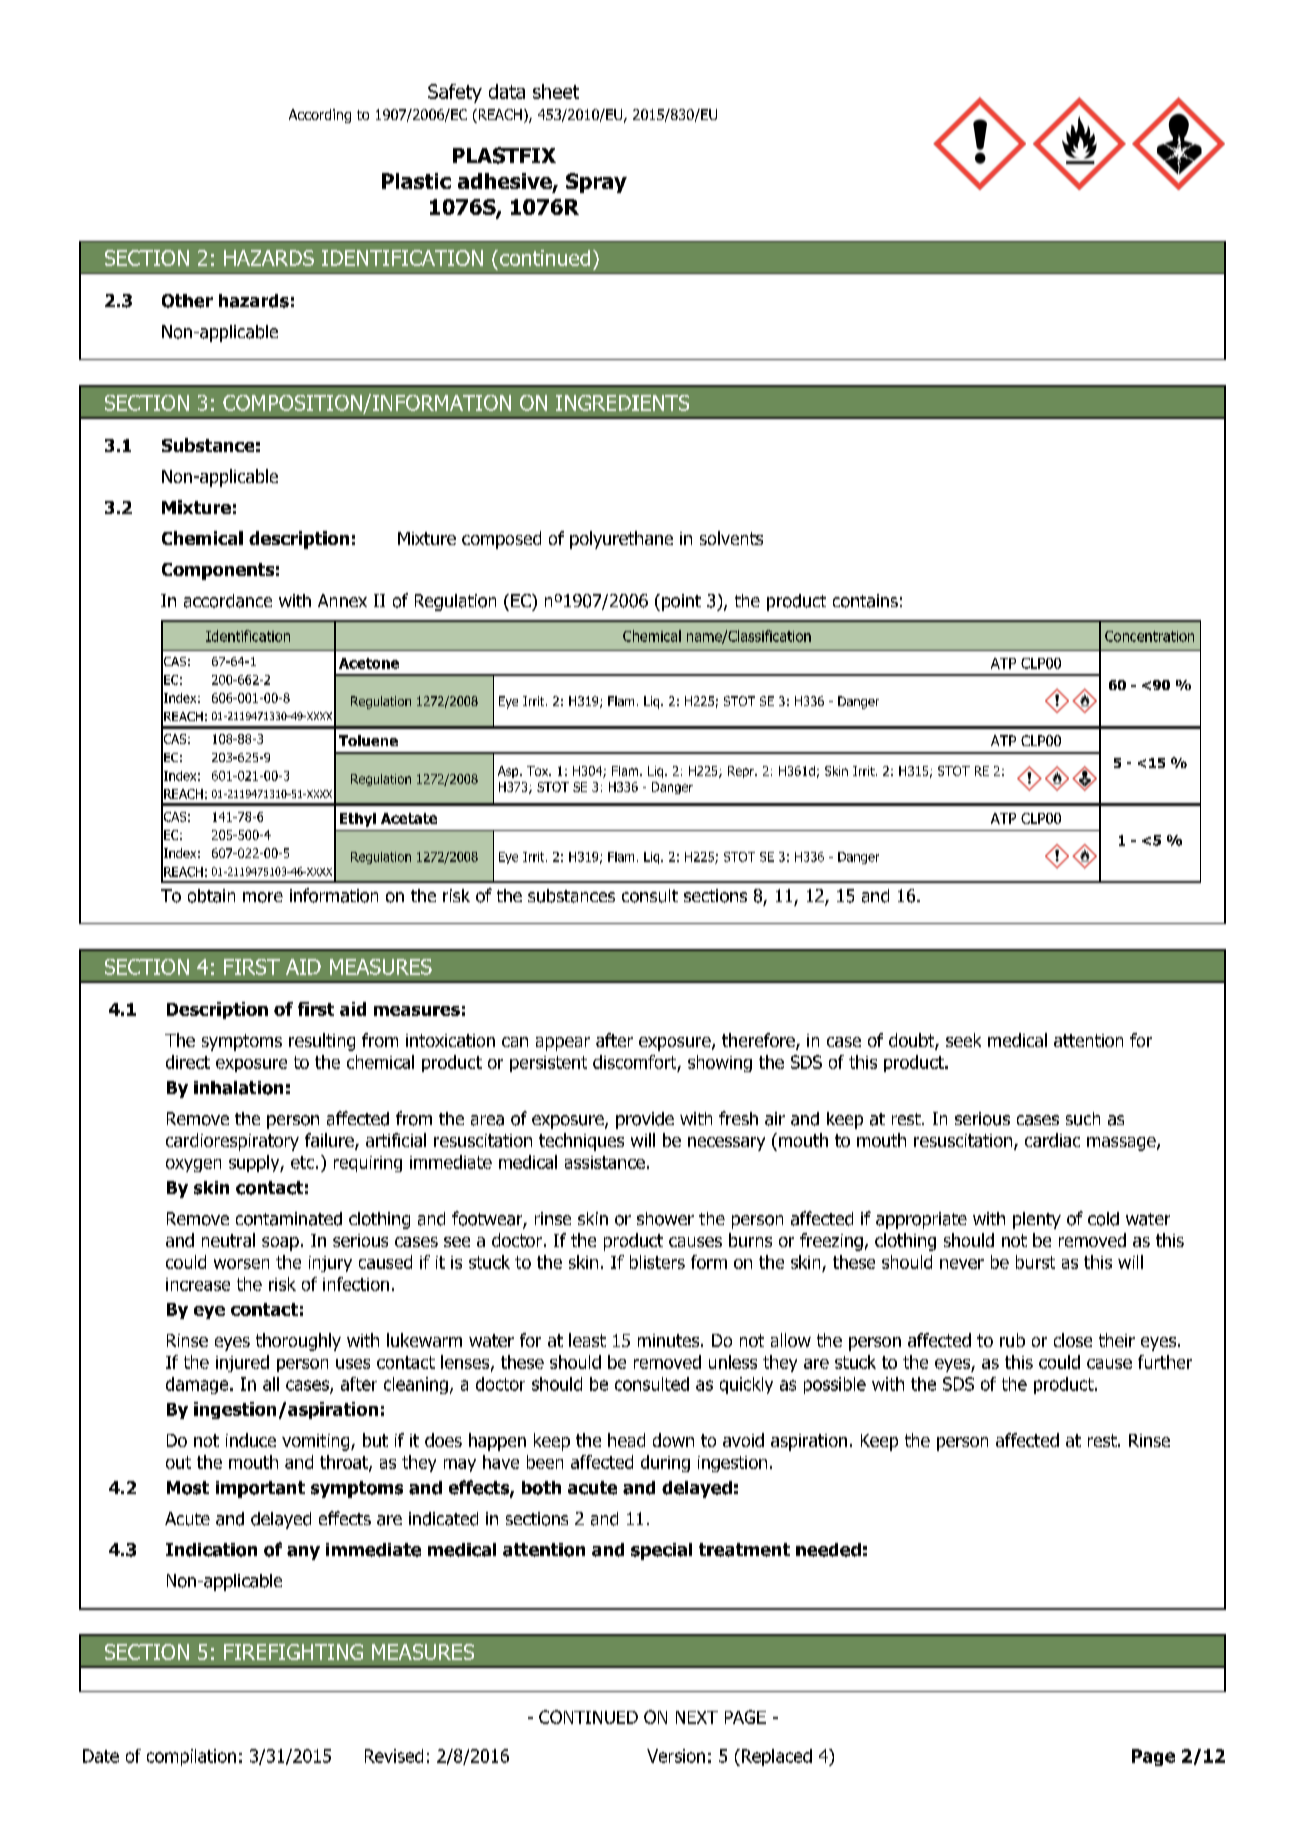 The image size is (1304, 1845). What do you see at coordinates (556, 91) in the screenshot?
I see `sheet` at bounding box center [556, 91].
